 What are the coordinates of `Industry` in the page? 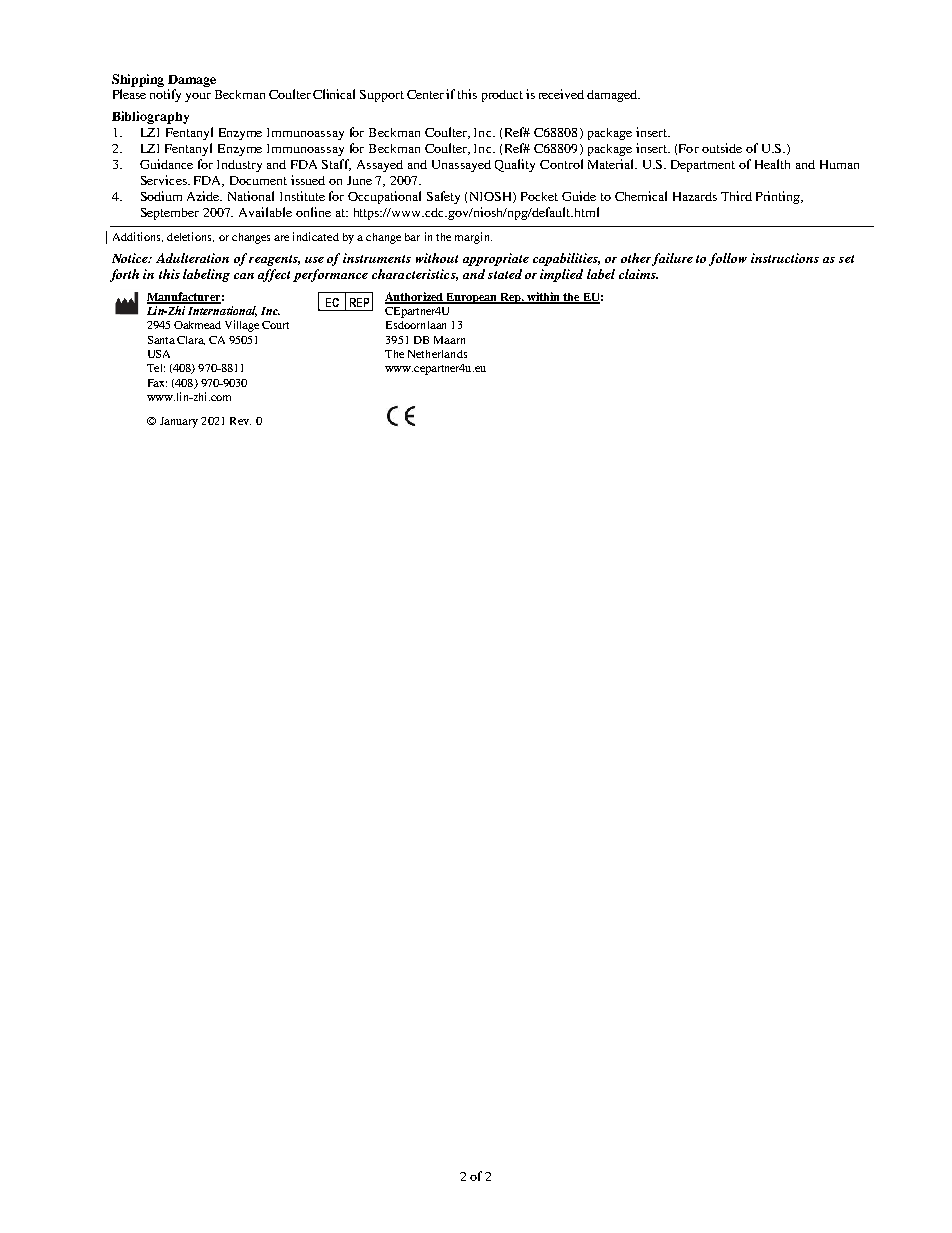 It's located at (239, 166).
